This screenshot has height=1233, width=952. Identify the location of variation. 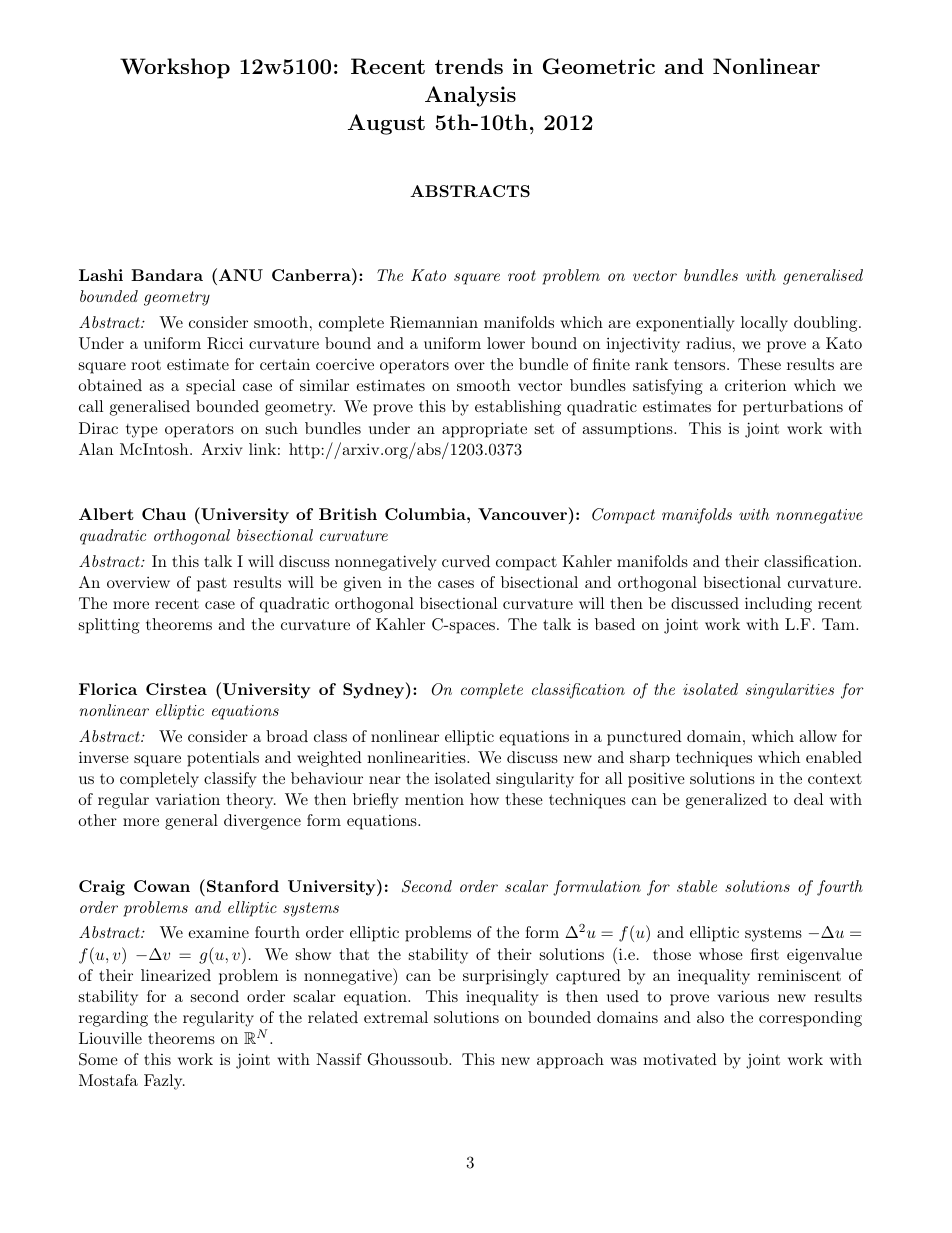
(187, 799).
